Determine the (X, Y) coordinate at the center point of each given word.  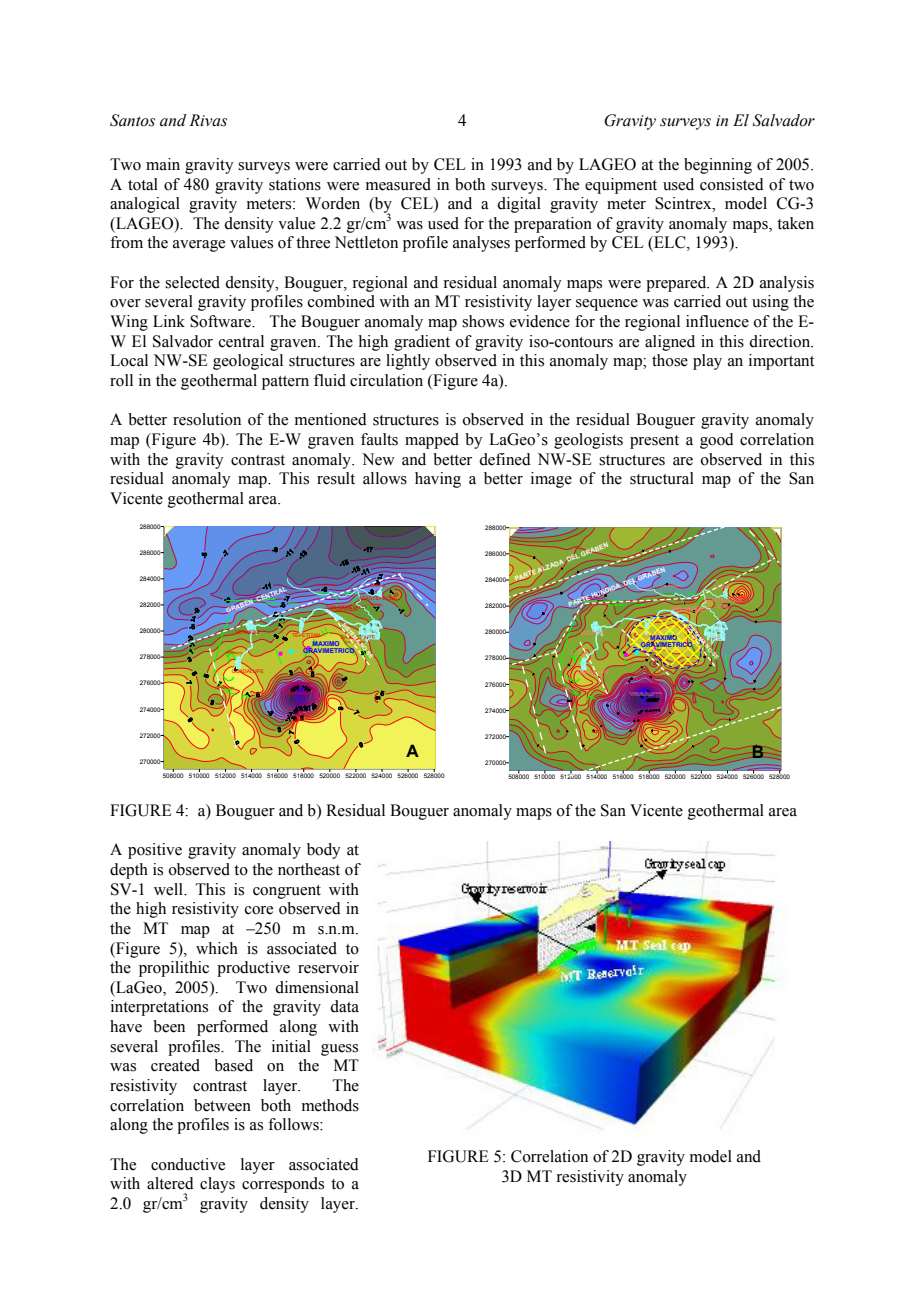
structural (662, 478)
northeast (309, 869)
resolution (207, 419)
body (324, 851)
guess (339, 1050)
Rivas (208, 120)
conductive (188, 1164)
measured (398, 184)
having (438, 480)
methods (330, 1105)
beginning (718, 166)
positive (155, 851)
